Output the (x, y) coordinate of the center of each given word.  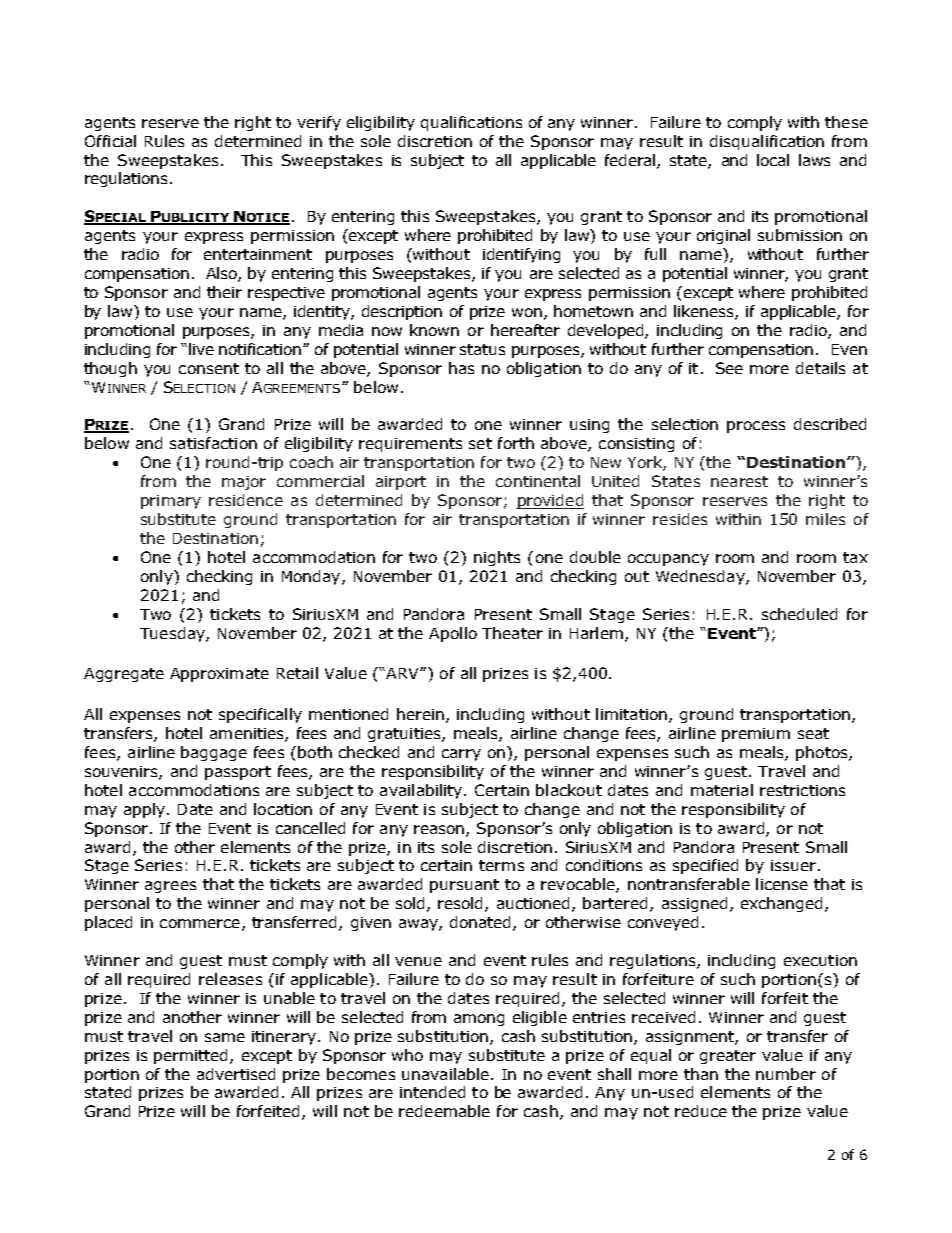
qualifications (471, 123)
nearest (739, 481)
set (480, 443)
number (786, 1074)
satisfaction (213, 443)
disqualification (767, 142)
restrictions (802, 790)
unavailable (445, 1074)
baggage (214, 753)
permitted (192, 1056)
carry (461, 755)
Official (110, 141)
